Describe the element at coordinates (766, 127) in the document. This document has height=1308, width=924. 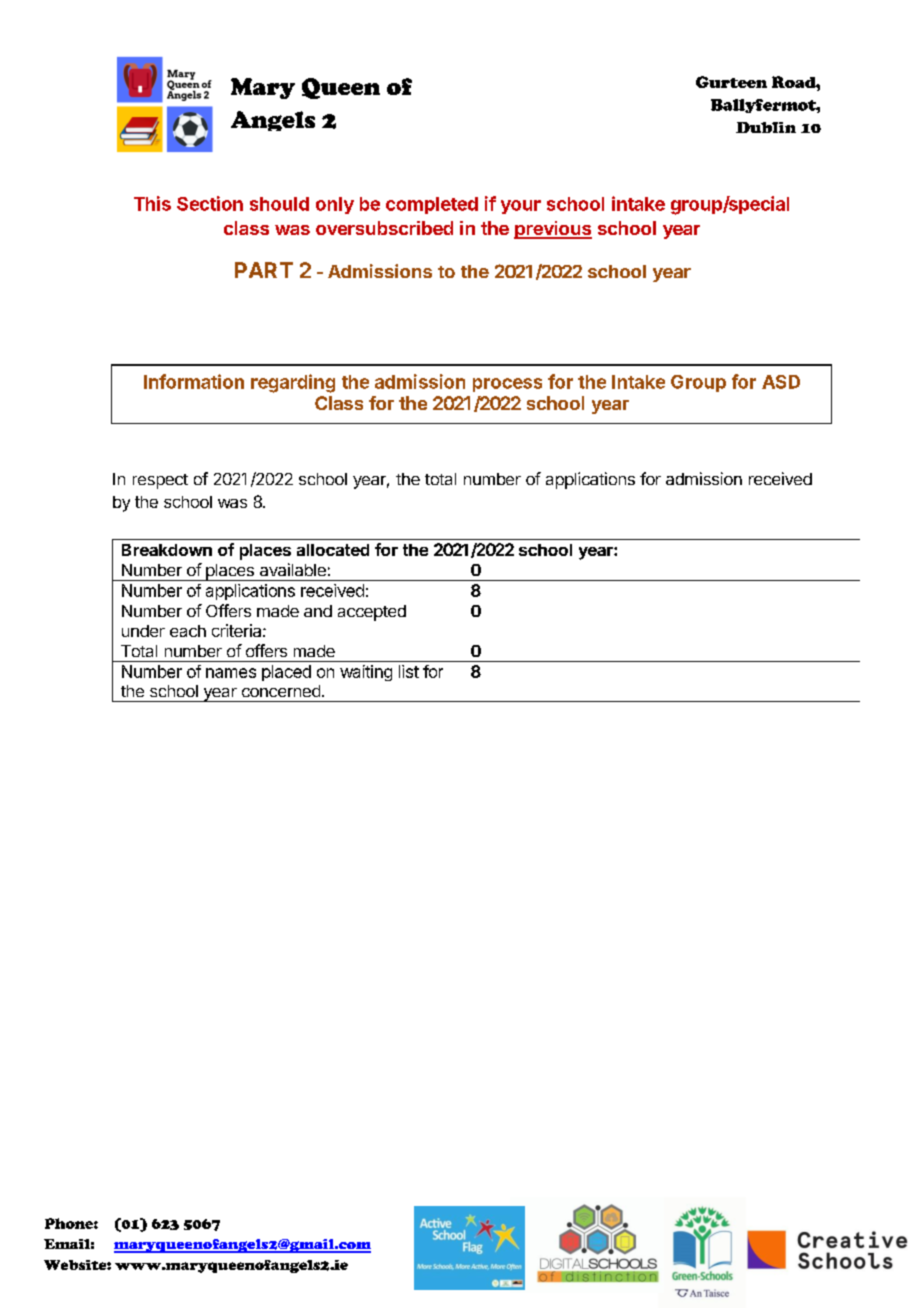
I see `Dublin` at that location.
